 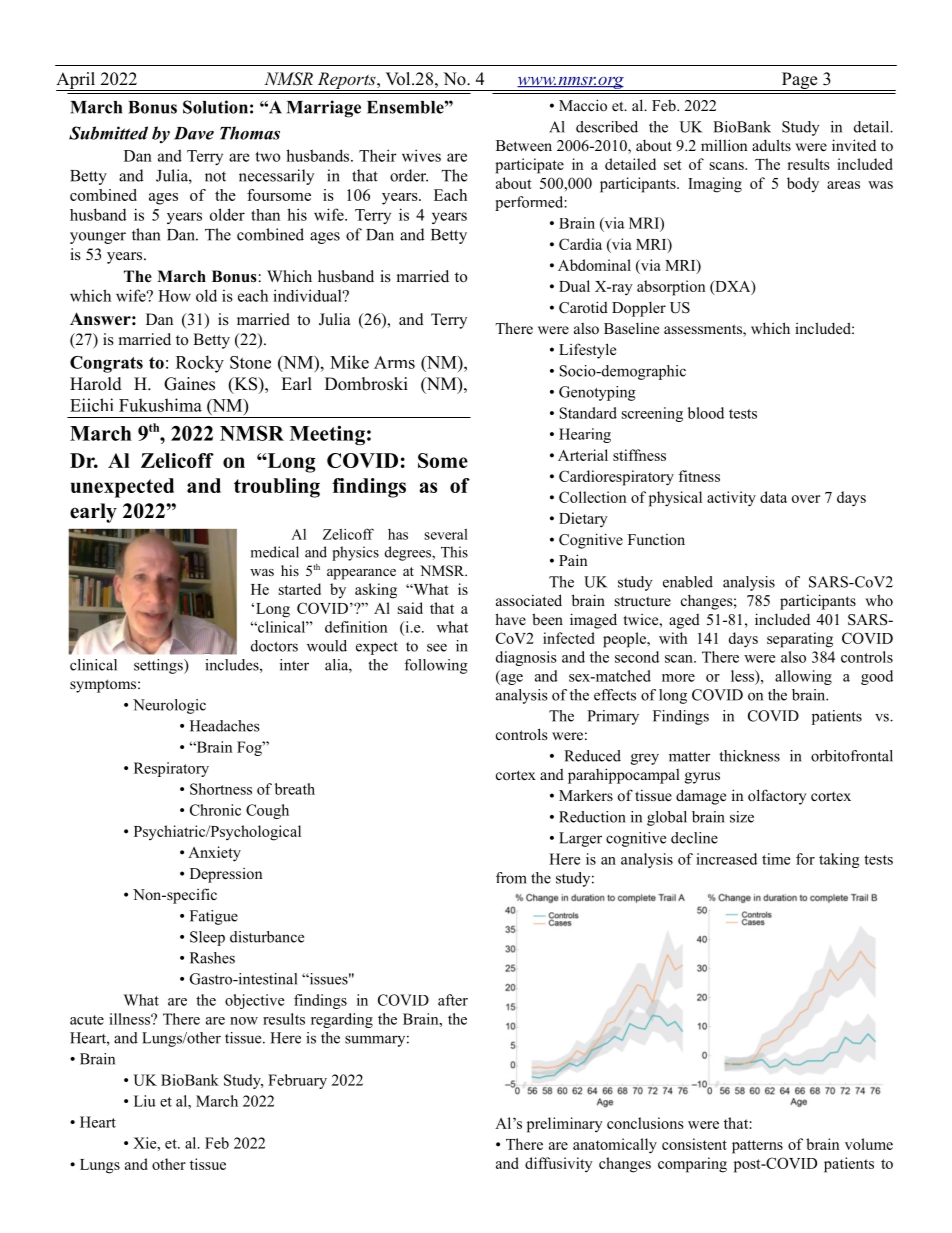 I want to click on adults, so click(x=771, y=145).
